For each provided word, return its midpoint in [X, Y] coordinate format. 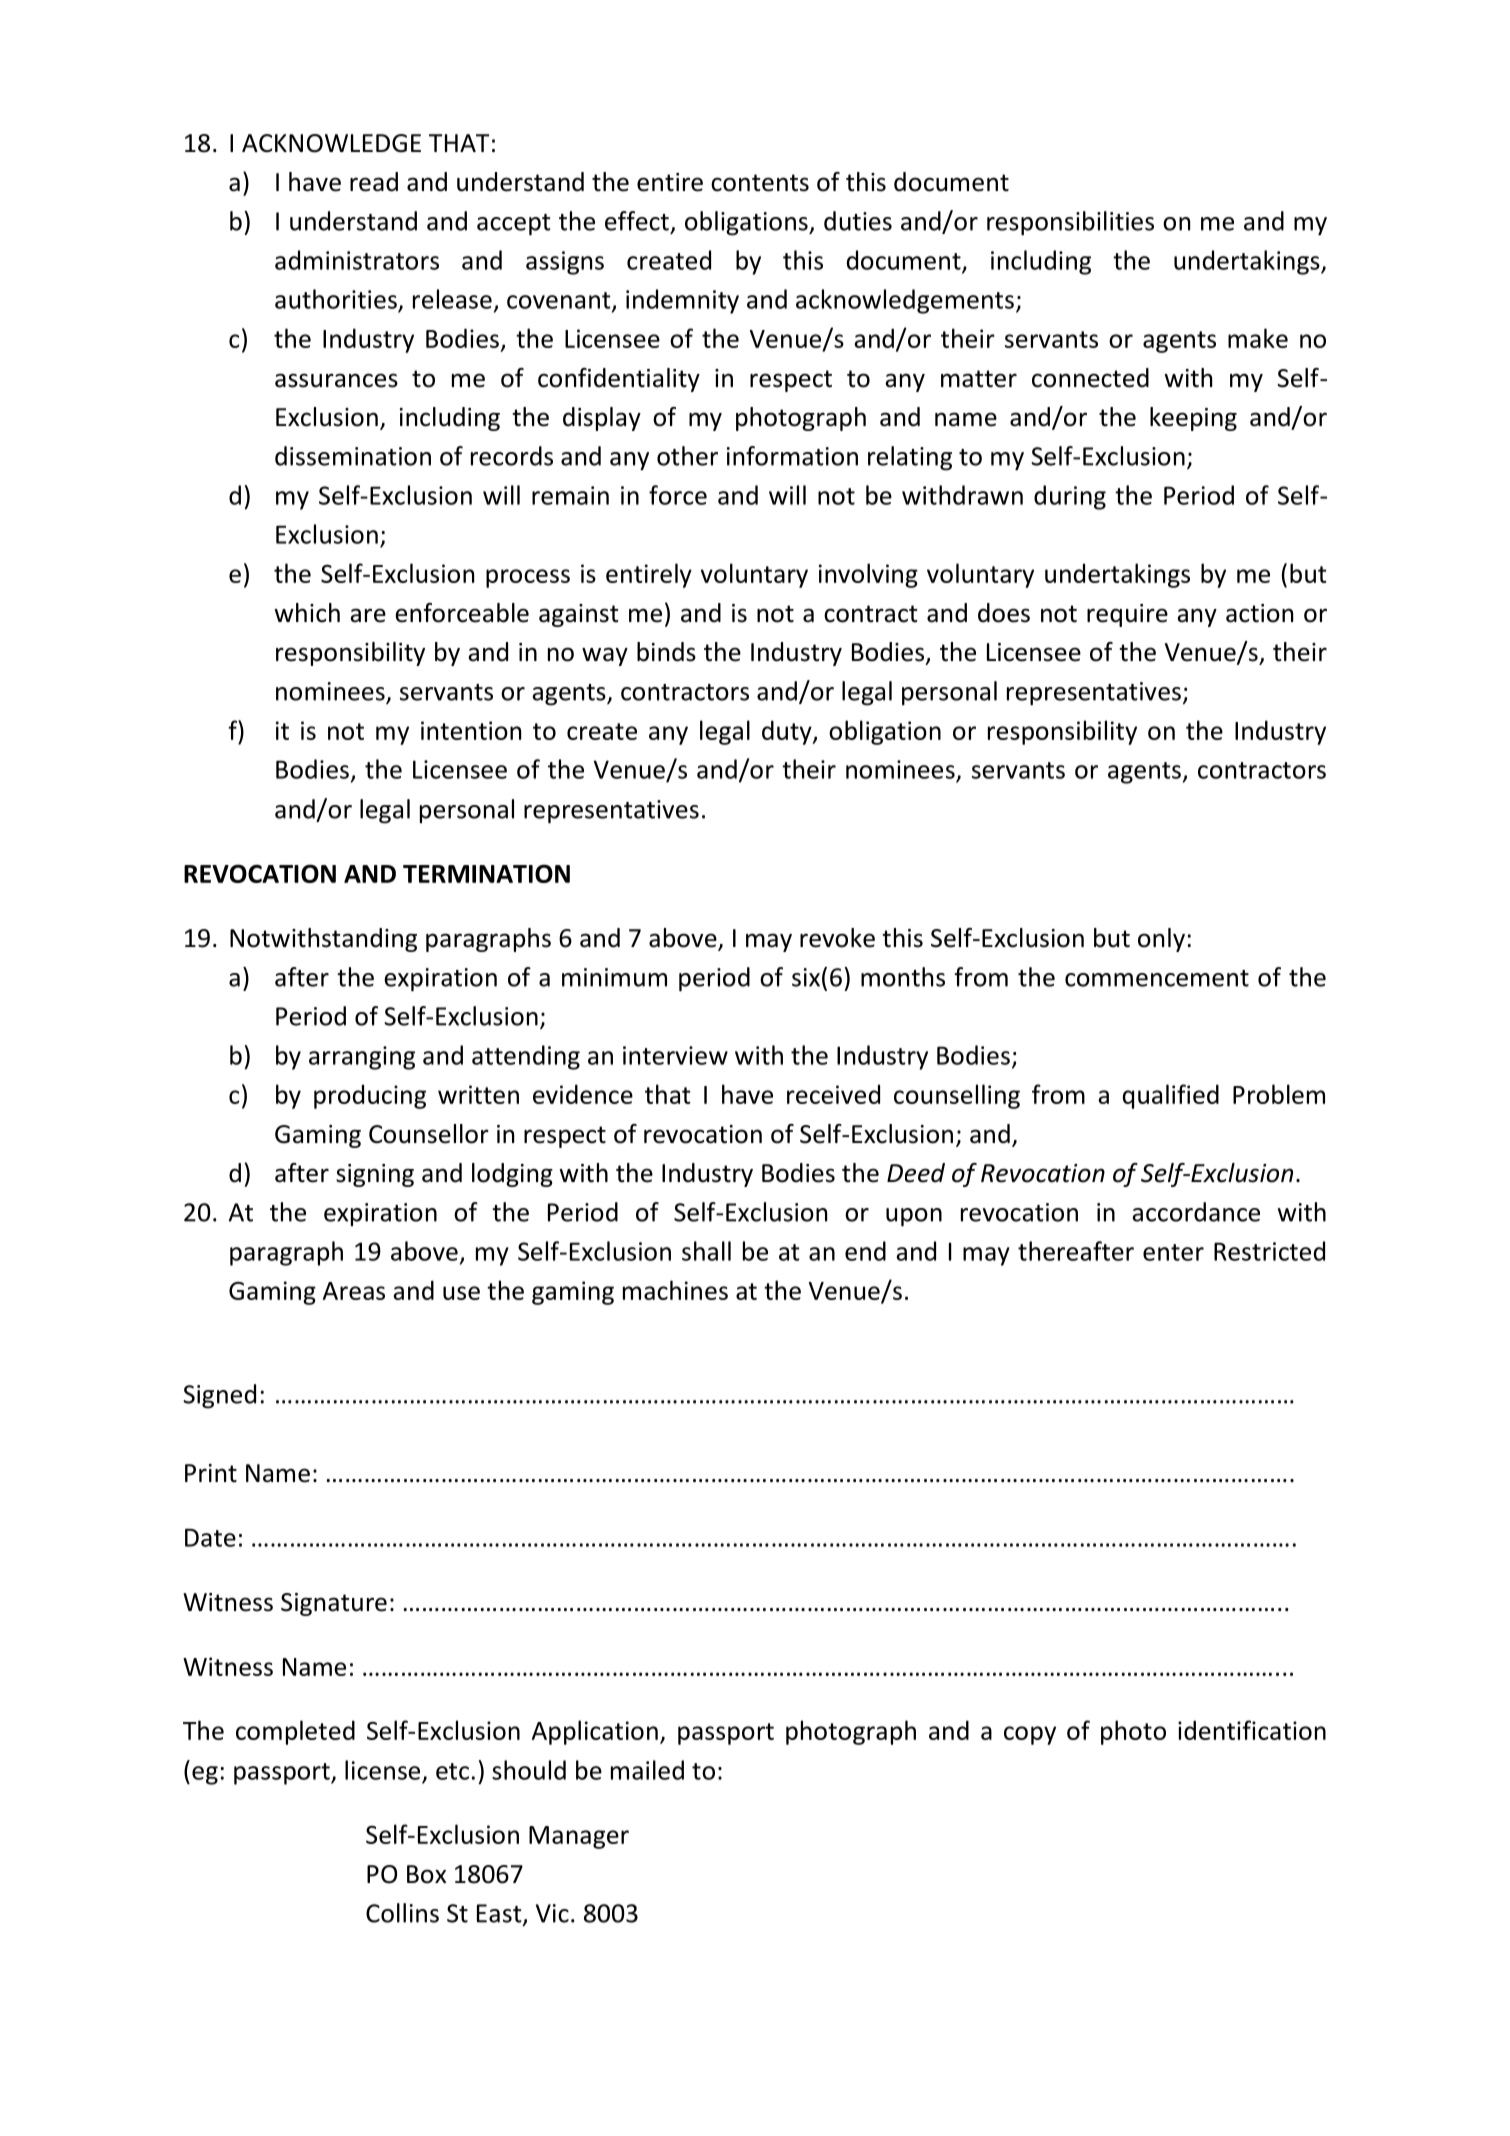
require [1127, 615]
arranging [362, 1058]
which [307, 613]
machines [675, 1290]
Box [426, 1874]
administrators [357, 260]
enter [1173, 1252]
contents [760, 183]
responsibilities [1070, 223]
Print [211, 1473]
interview [675, 1055]
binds [666, 652]
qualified [1171, 1096]
